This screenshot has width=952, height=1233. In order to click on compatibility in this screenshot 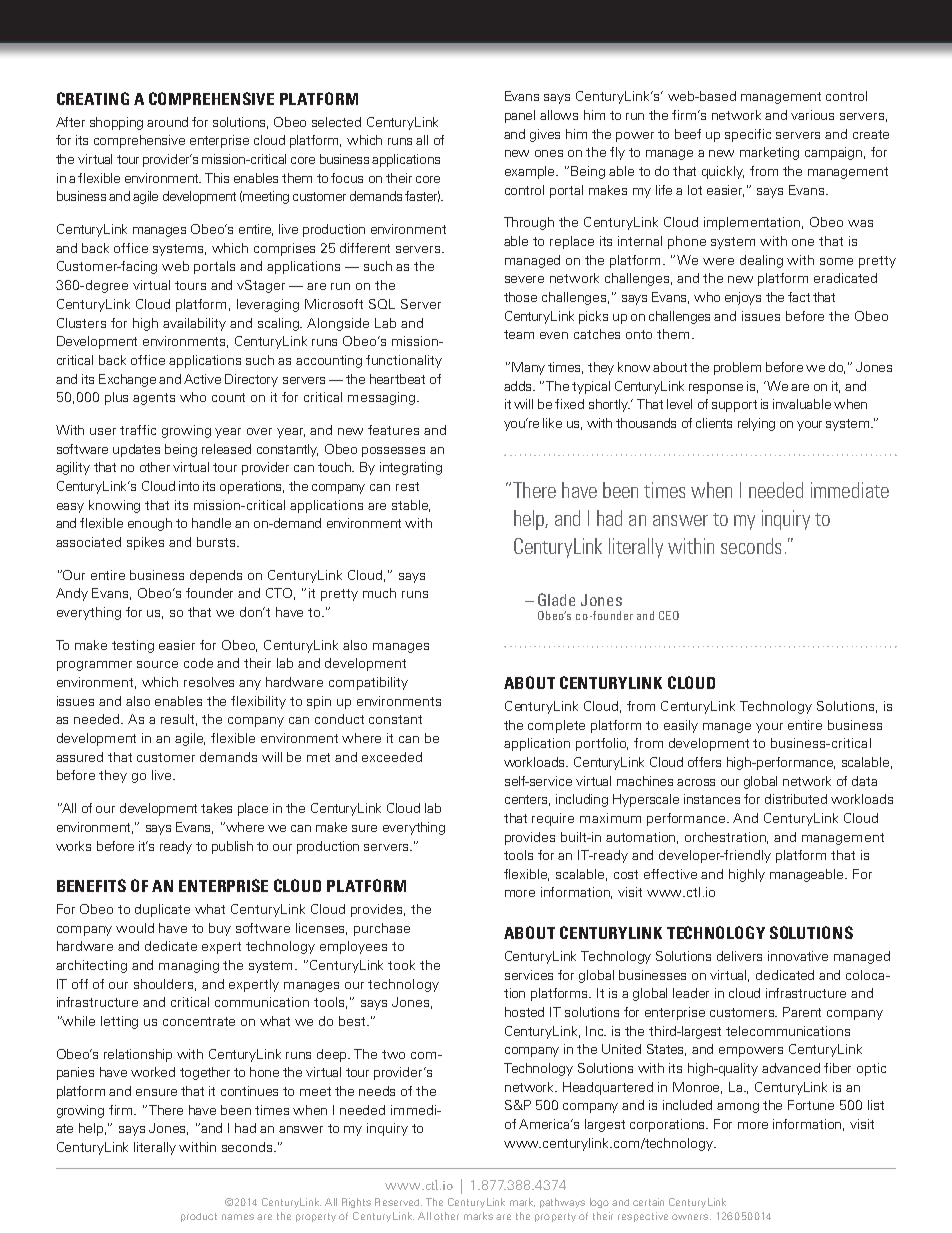, I will do `click(368, 683)`.
